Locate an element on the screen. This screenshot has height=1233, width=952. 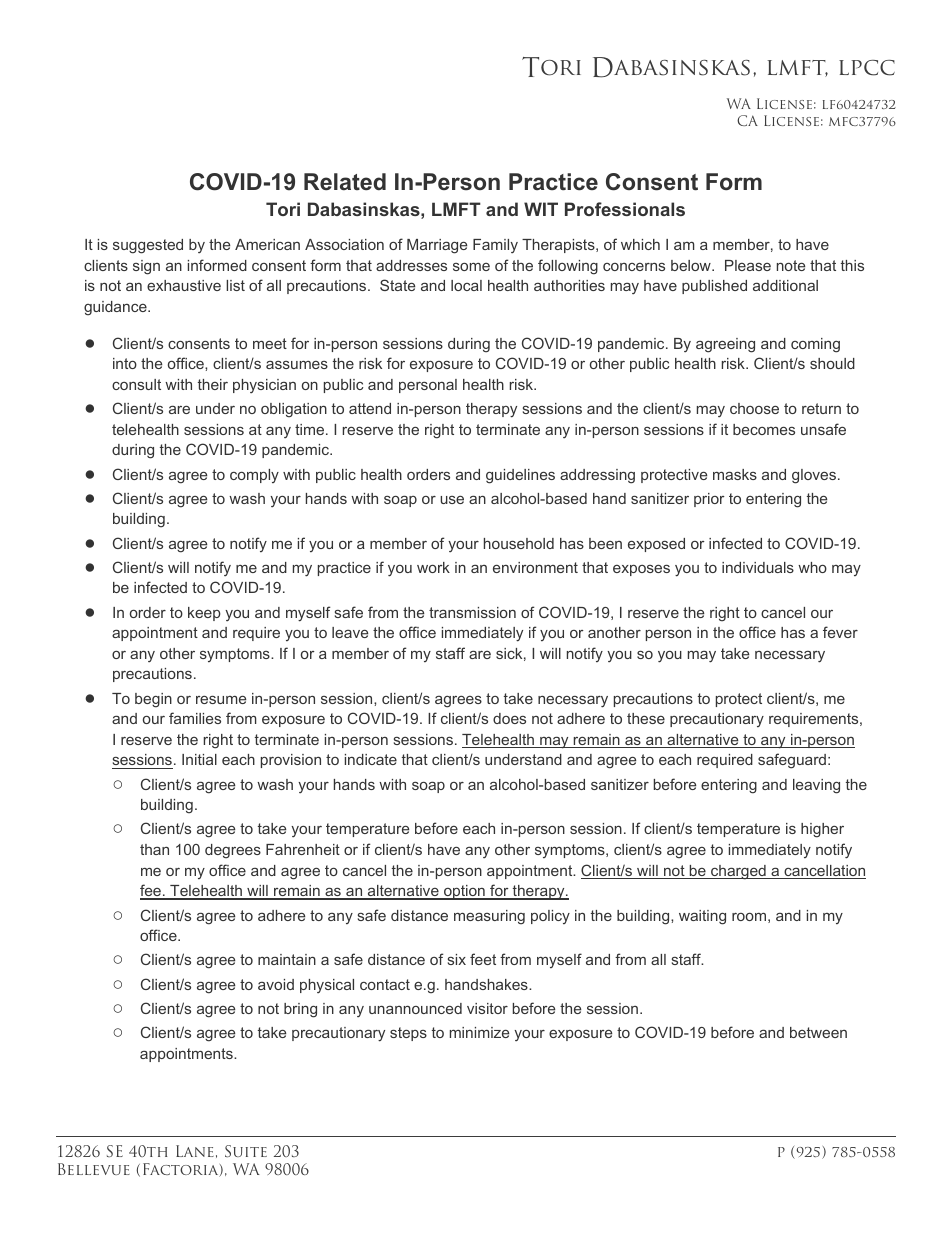
comply is located at coordinates (254, 476).
